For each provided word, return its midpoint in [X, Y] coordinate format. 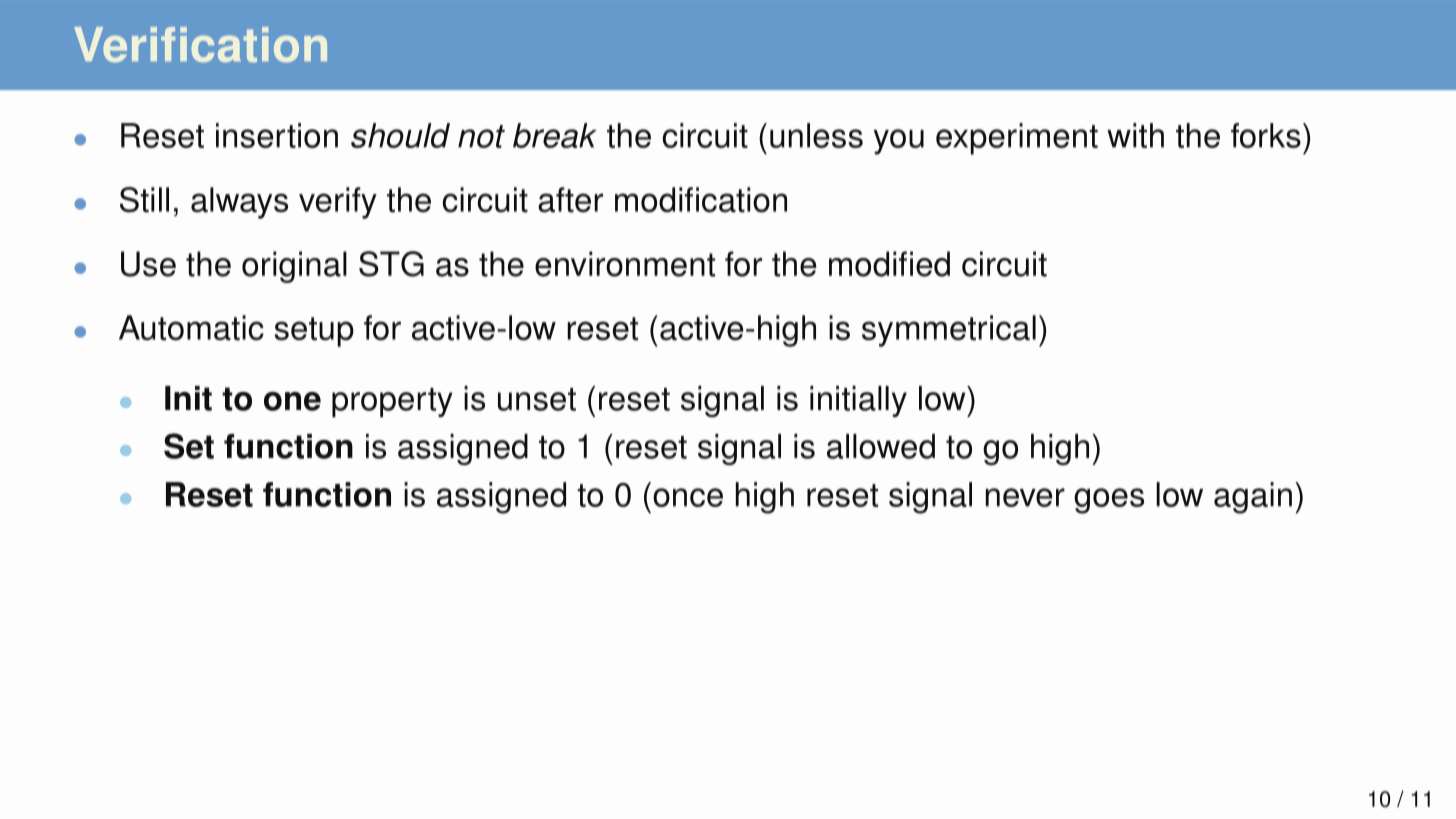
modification [701, 200]
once [688, 497]
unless [816, 135]
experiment [1017, 139]
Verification [200, 44]
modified [889, 264]
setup [314, 332]
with [1135, 135]
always [239, 203]
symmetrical [949, 331]
